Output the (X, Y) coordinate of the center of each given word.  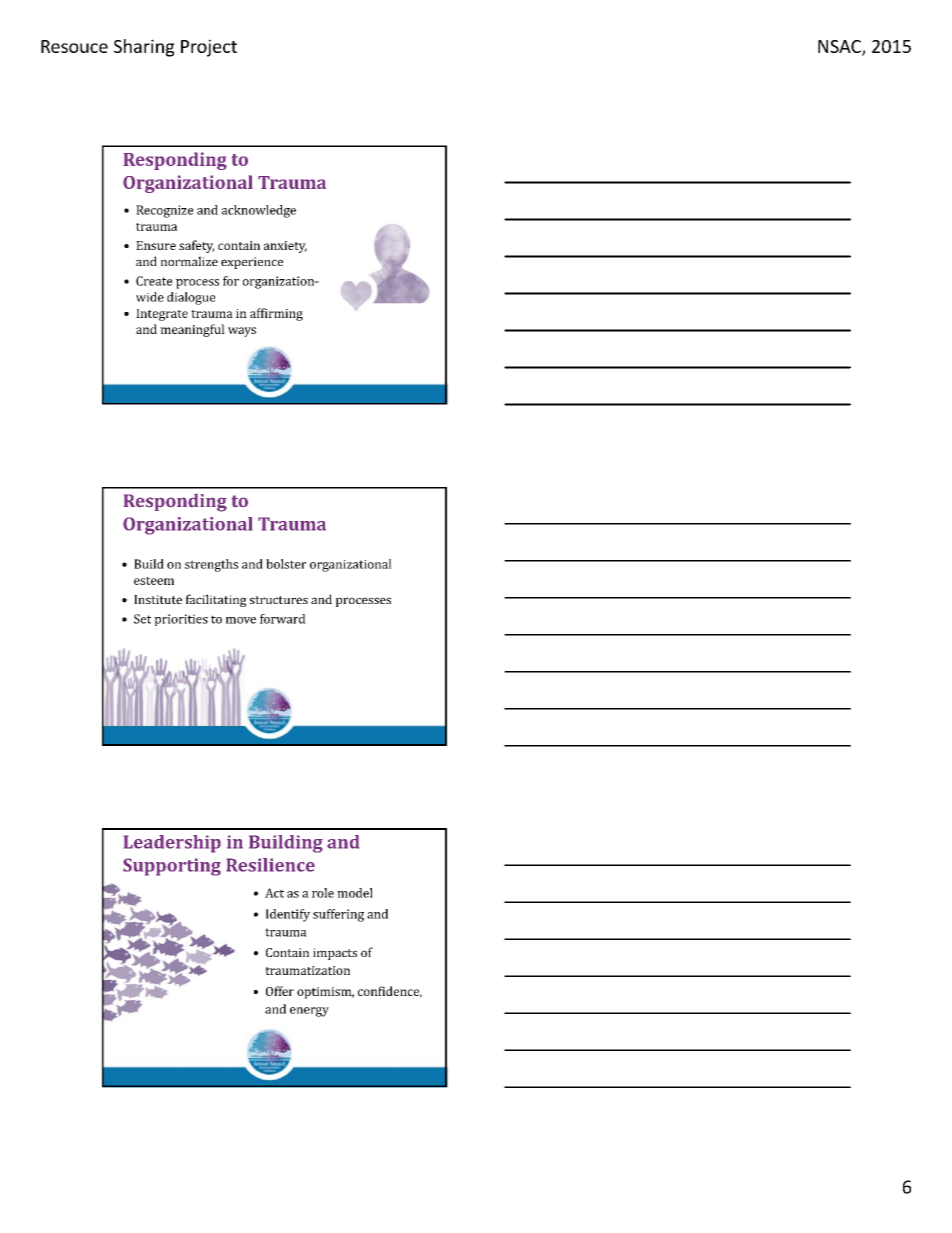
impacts (335, 954)
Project (209, 48)
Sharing (144, 48)
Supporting (172, 867)
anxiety (285, 247)
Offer (280, 991)
